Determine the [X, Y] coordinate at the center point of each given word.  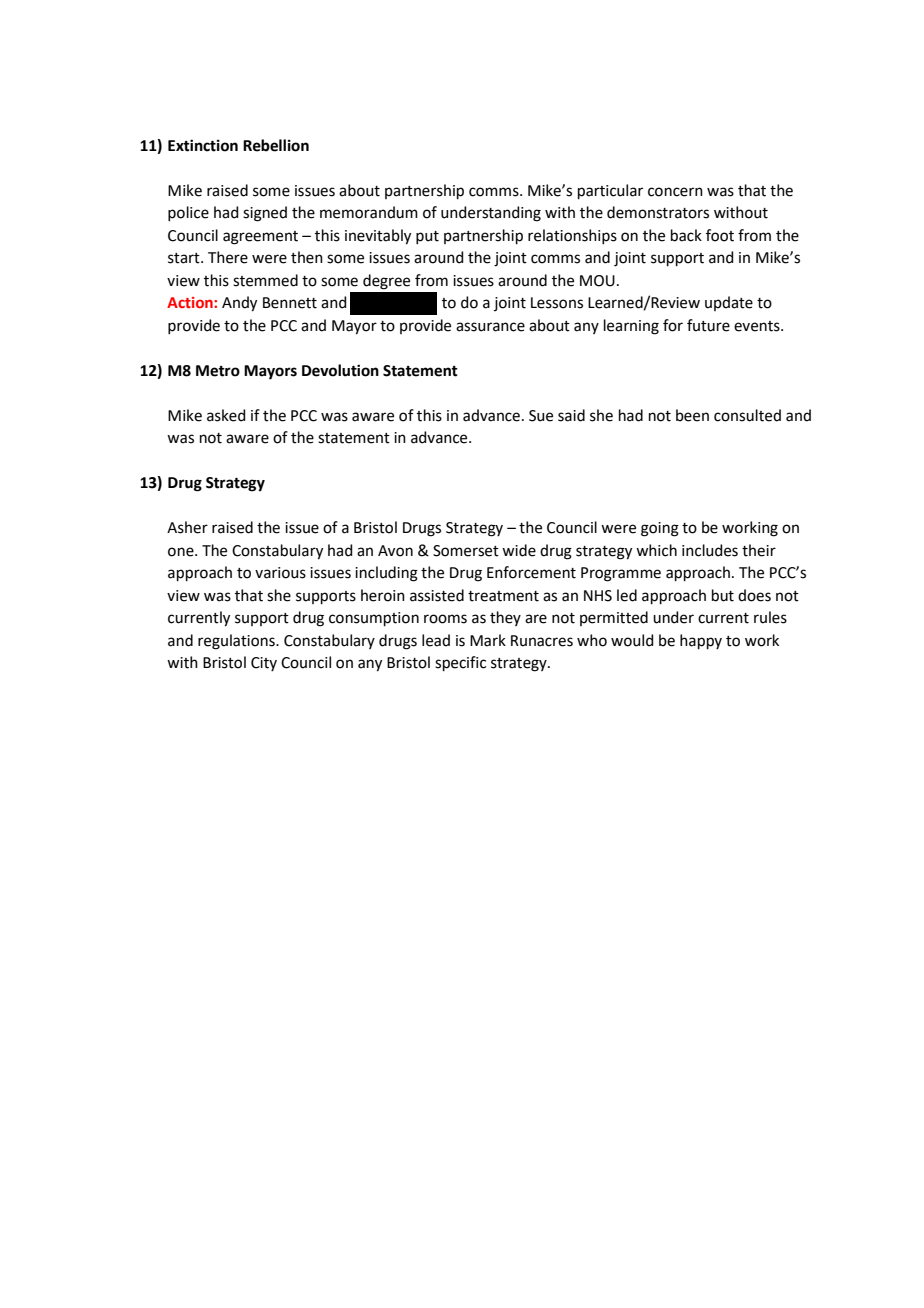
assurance [490, 327]
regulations [237, 642]
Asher [187, 527]
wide [519, 550]
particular [610, 191]
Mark [488, 640]
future [708, 325]
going [660, 529]
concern [675, 192]
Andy [239, 304]
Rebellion [276, 145]
